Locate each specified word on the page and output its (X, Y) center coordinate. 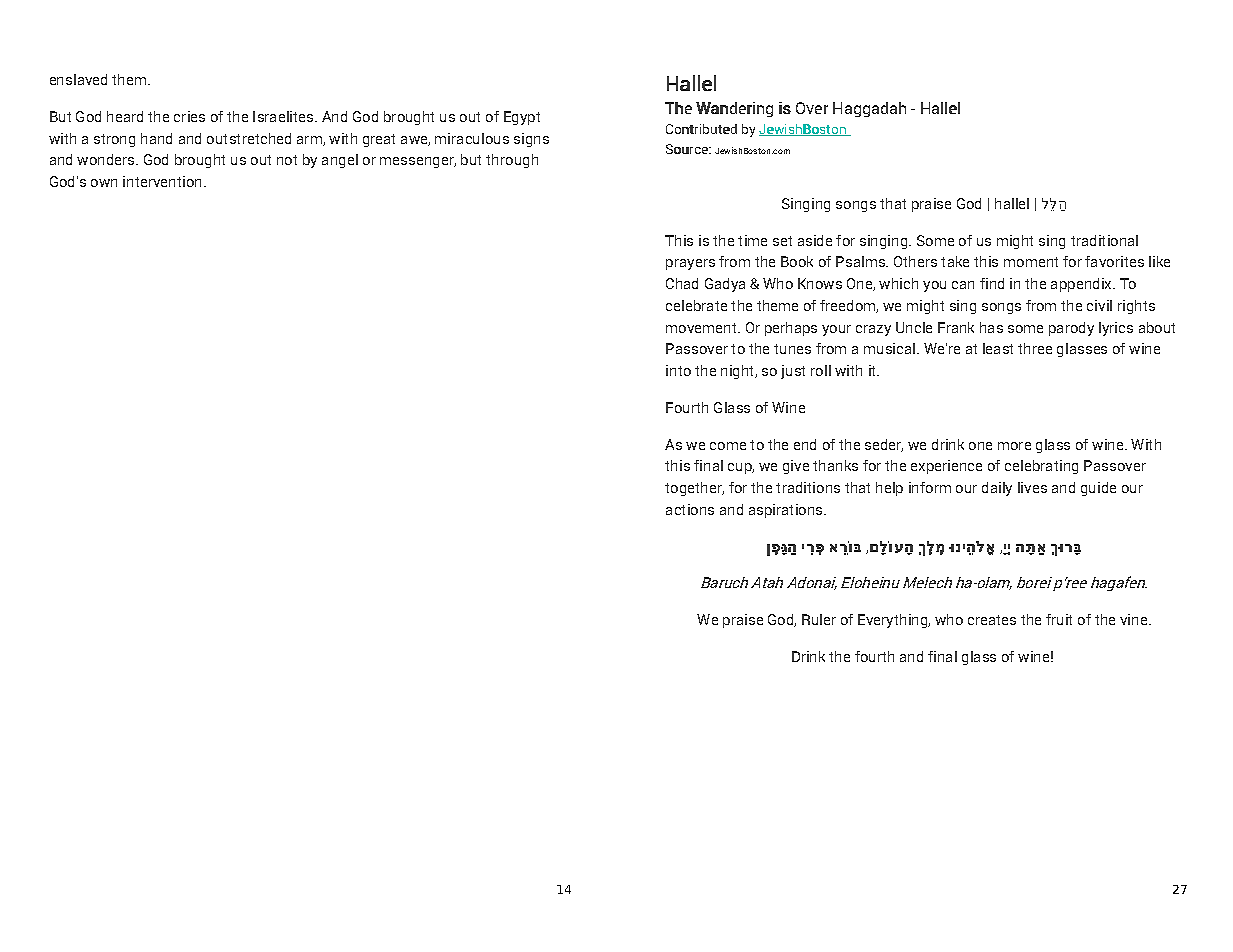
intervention (162, 181)
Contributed (701, 129)
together (694, 489)
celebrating (1041, 467)
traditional (1104, 240)
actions (690, 509)
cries (189, 116)
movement (702, 328)
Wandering (734, 109)
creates (992, 620)
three (1035, 348)
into (678, 370)
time (752, 240)
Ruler (819, 619)
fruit (1059, 619)
